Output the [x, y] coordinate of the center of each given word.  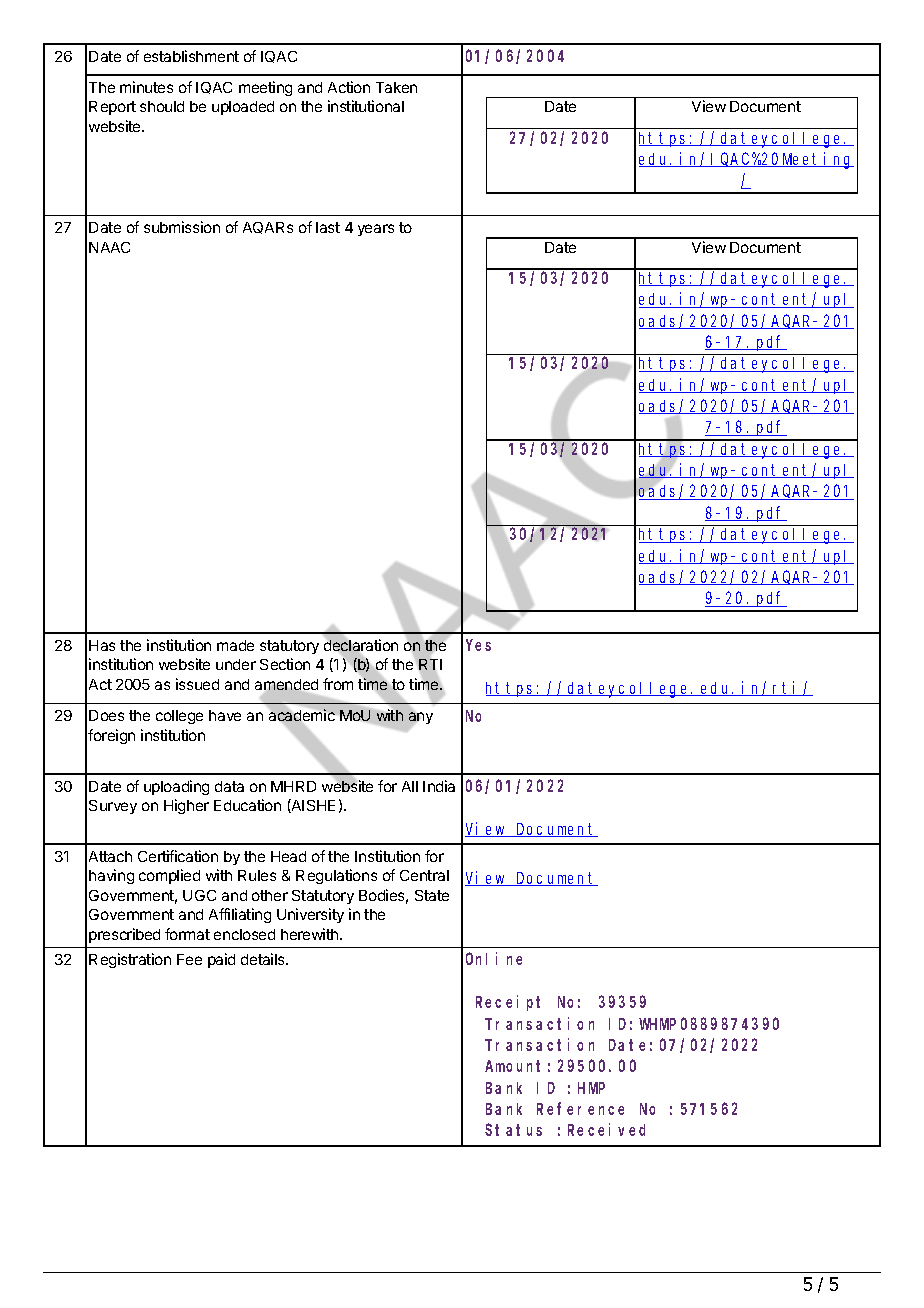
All [410, 786]
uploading [176, 787]
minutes [146, 87]
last [328, 227]
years [376, 230]
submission [182, 227]
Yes [478, 645]
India [439, 786]
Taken [396, 87]
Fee [189, 959]
